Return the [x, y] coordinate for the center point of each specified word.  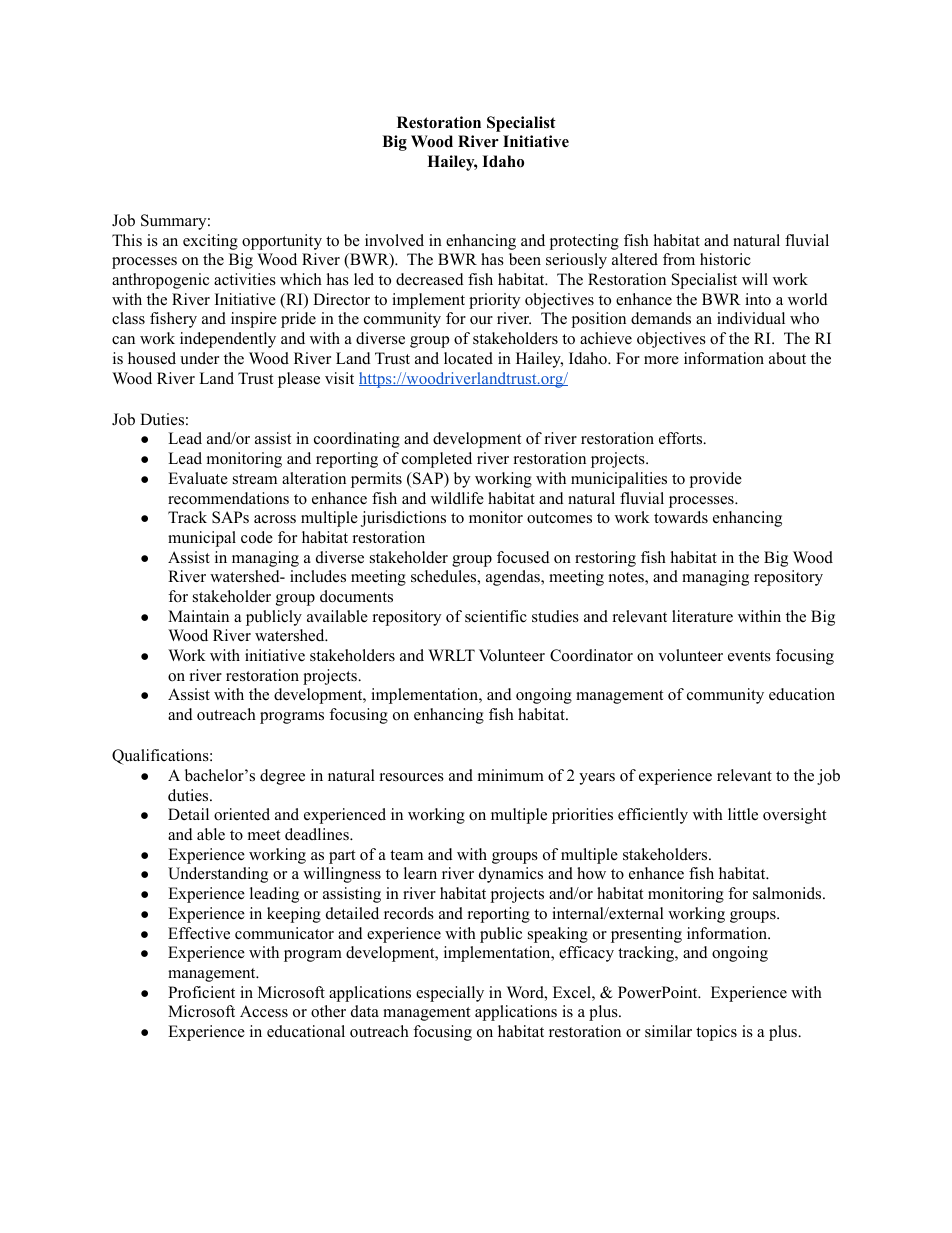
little [743, 814]
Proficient [201, 992]
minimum [511, 775]
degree [282, 777]
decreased [430, 279]
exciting [210, 242]
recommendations [228, 498]
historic [725, 259]
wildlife [457, 498]
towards [681, 517]
